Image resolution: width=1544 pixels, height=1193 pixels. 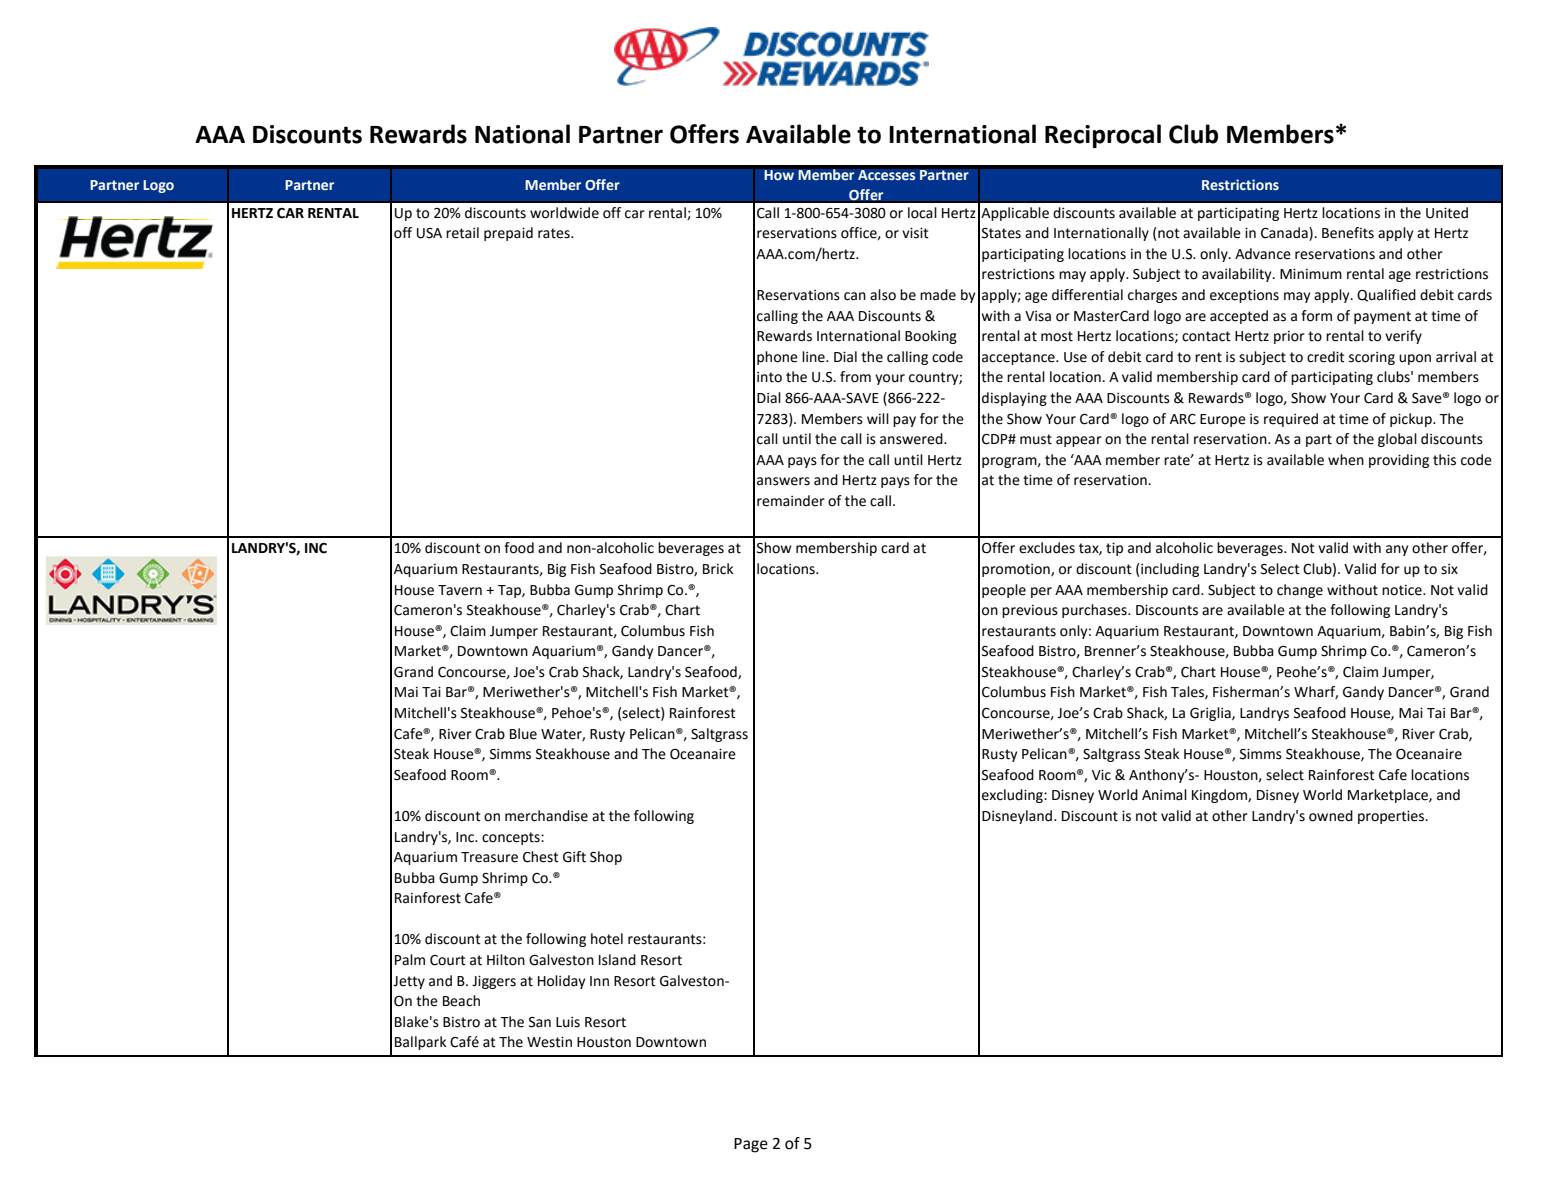 I want to click on Benefits, so click(x=1348, y=233).
